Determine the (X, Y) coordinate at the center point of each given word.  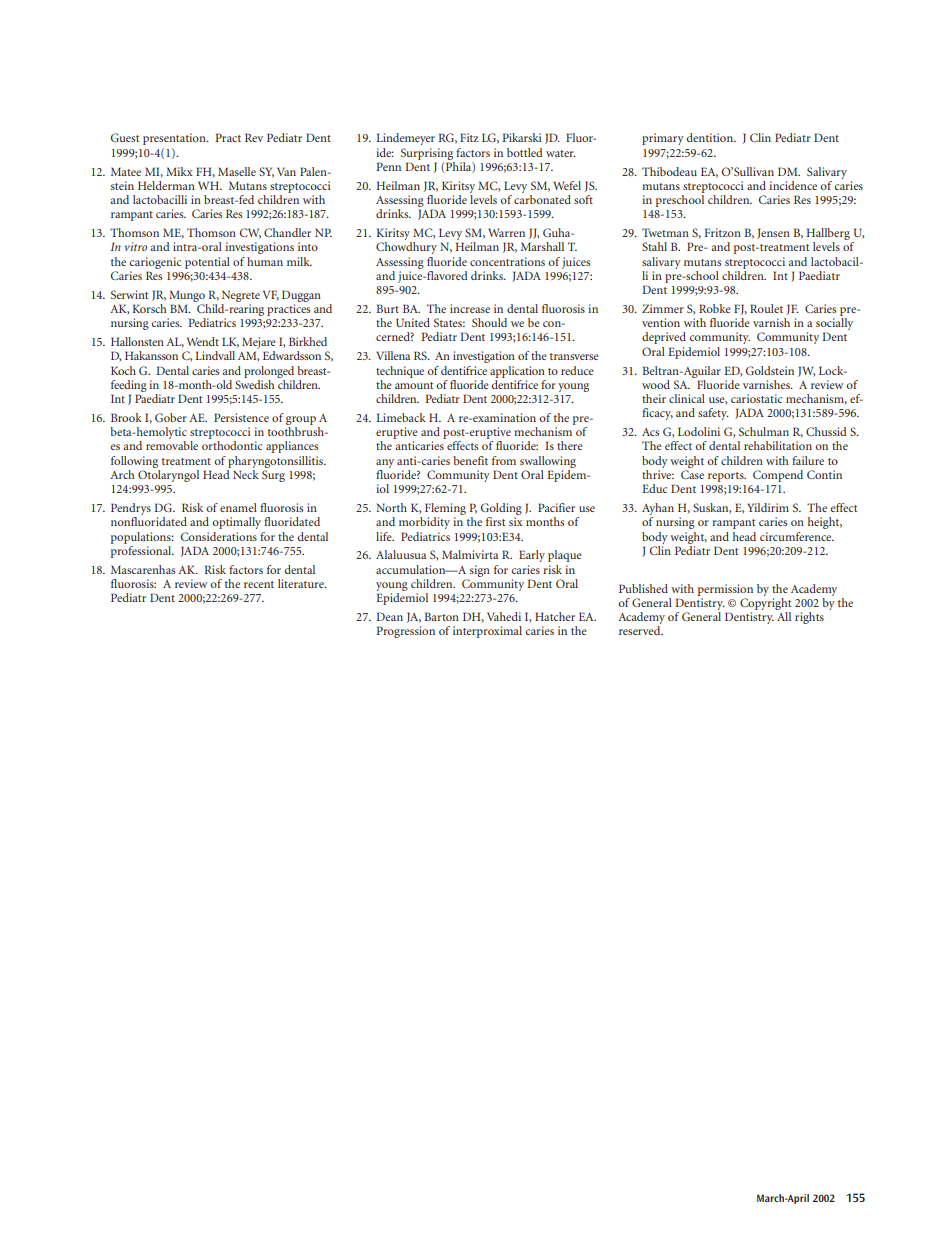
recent (259, 584)
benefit (470, 460)
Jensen (773, 233)
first (495, 521)
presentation (175, 139)
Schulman (764, 431)
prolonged (269, 372)
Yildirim (768, 507)
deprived (664, 338)
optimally (236, 523)
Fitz (469, 137)
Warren (506, 232)
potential (207, 263)
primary (663, 139)
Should (489, 322)
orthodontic (232, 445)
